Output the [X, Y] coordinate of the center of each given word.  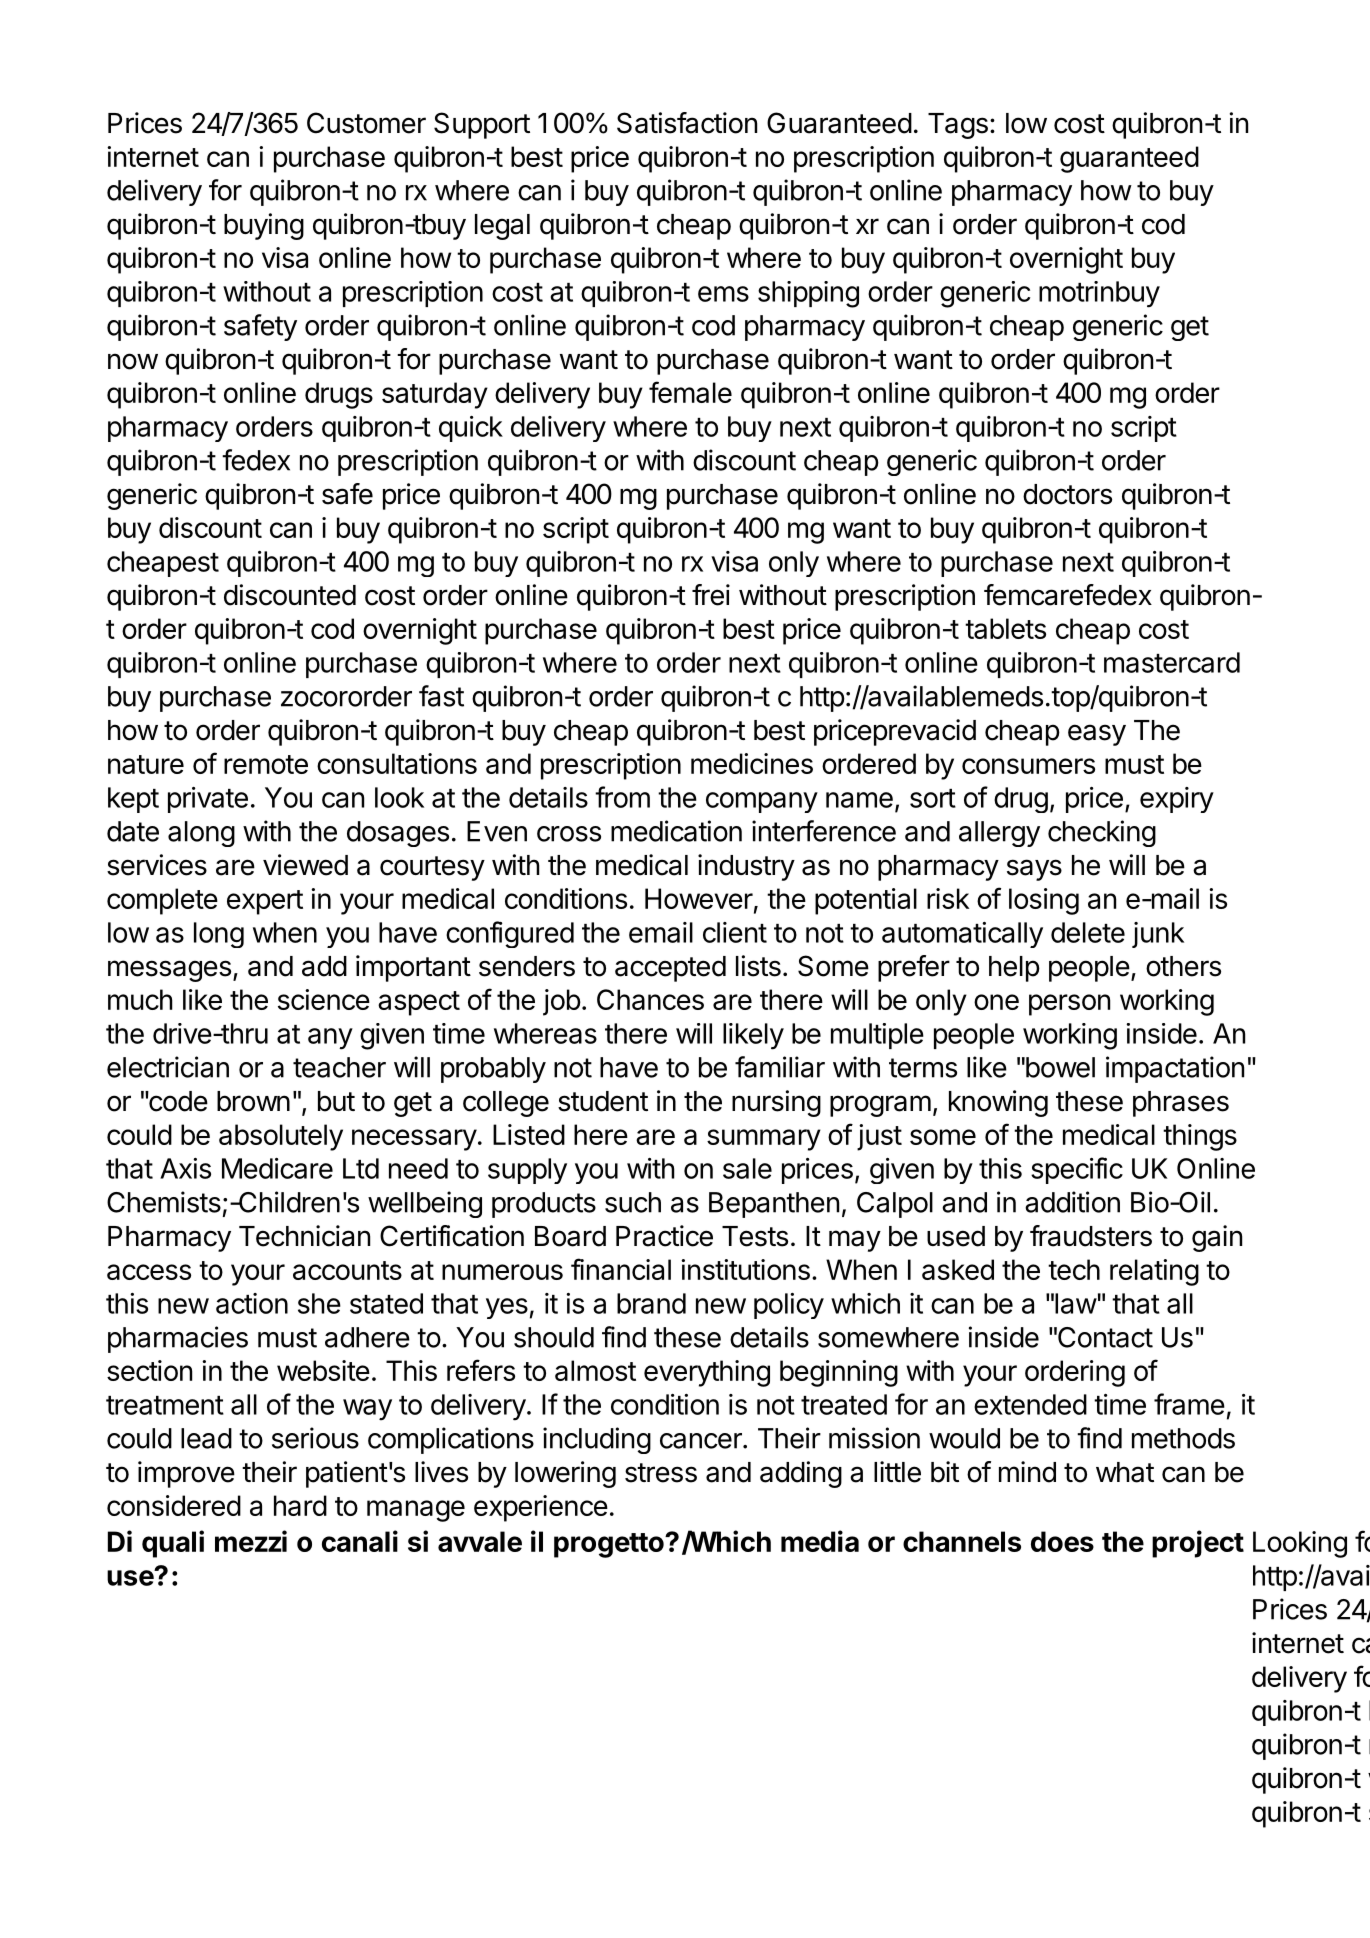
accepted [670, 969]
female [690, 392]
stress [661, 1473]
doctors [1067, 494]
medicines [752, 763]
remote [266, 764]
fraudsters [1091, 1236]
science [324, 999]
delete [1088, 932]
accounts [347, 1270]
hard [300, 1505]
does [1062, 1541]
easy [1097, 735]
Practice [664, 1236]
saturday [435, 395]
